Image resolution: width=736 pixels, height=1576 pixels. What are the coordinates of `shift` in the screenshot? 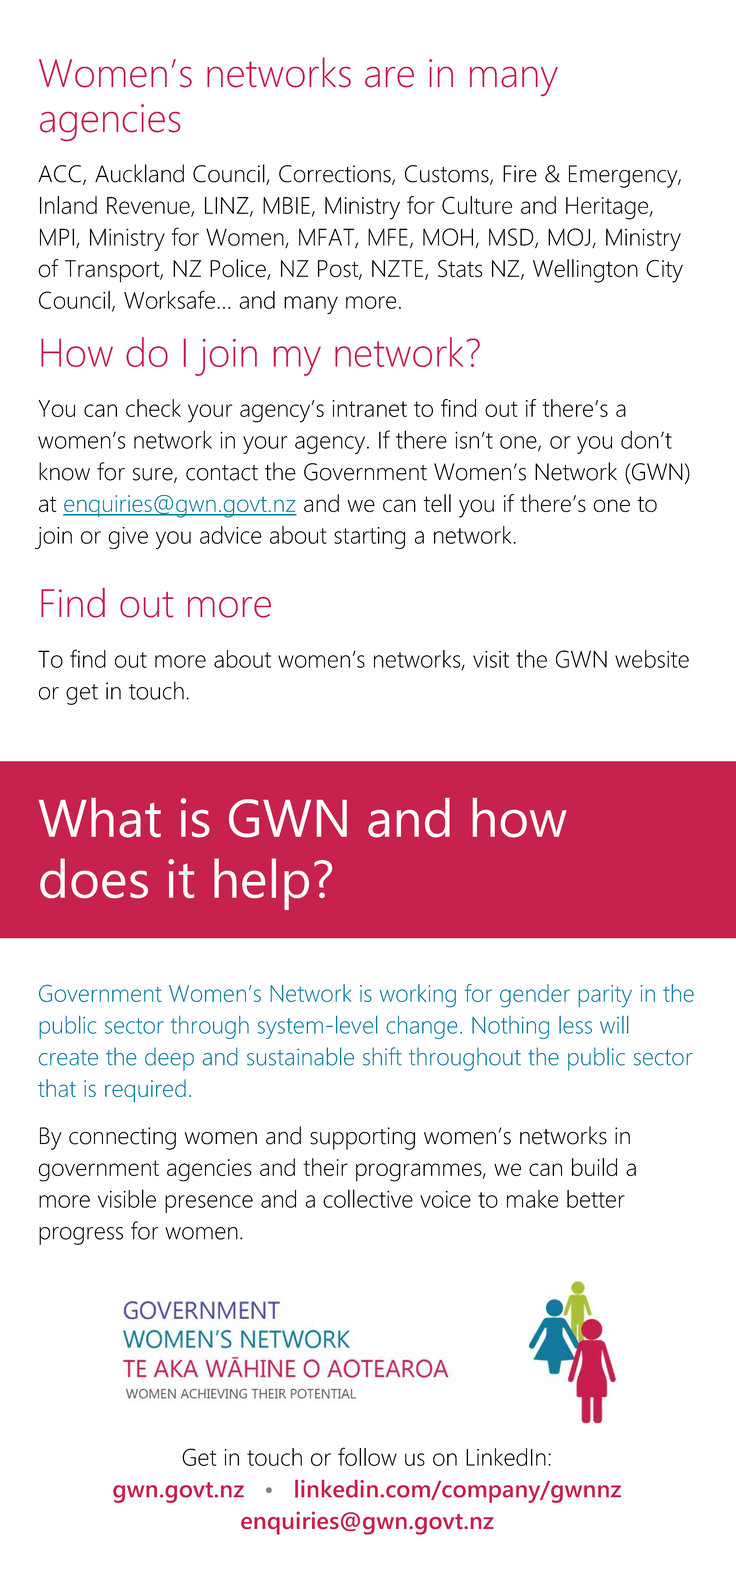 It's located at (382, 1056).
